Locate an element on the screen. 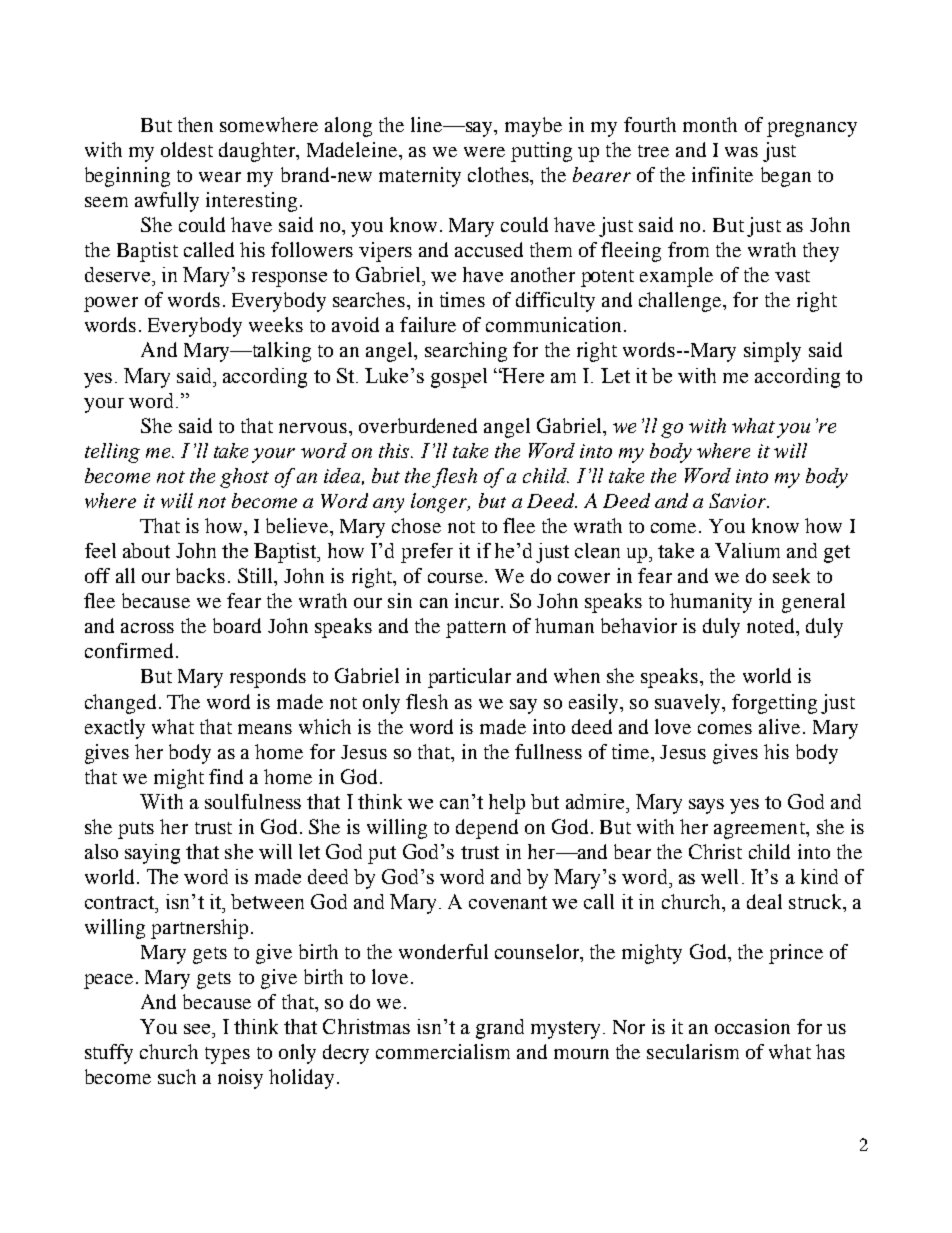  noted is located at coordinates (772, 625).
